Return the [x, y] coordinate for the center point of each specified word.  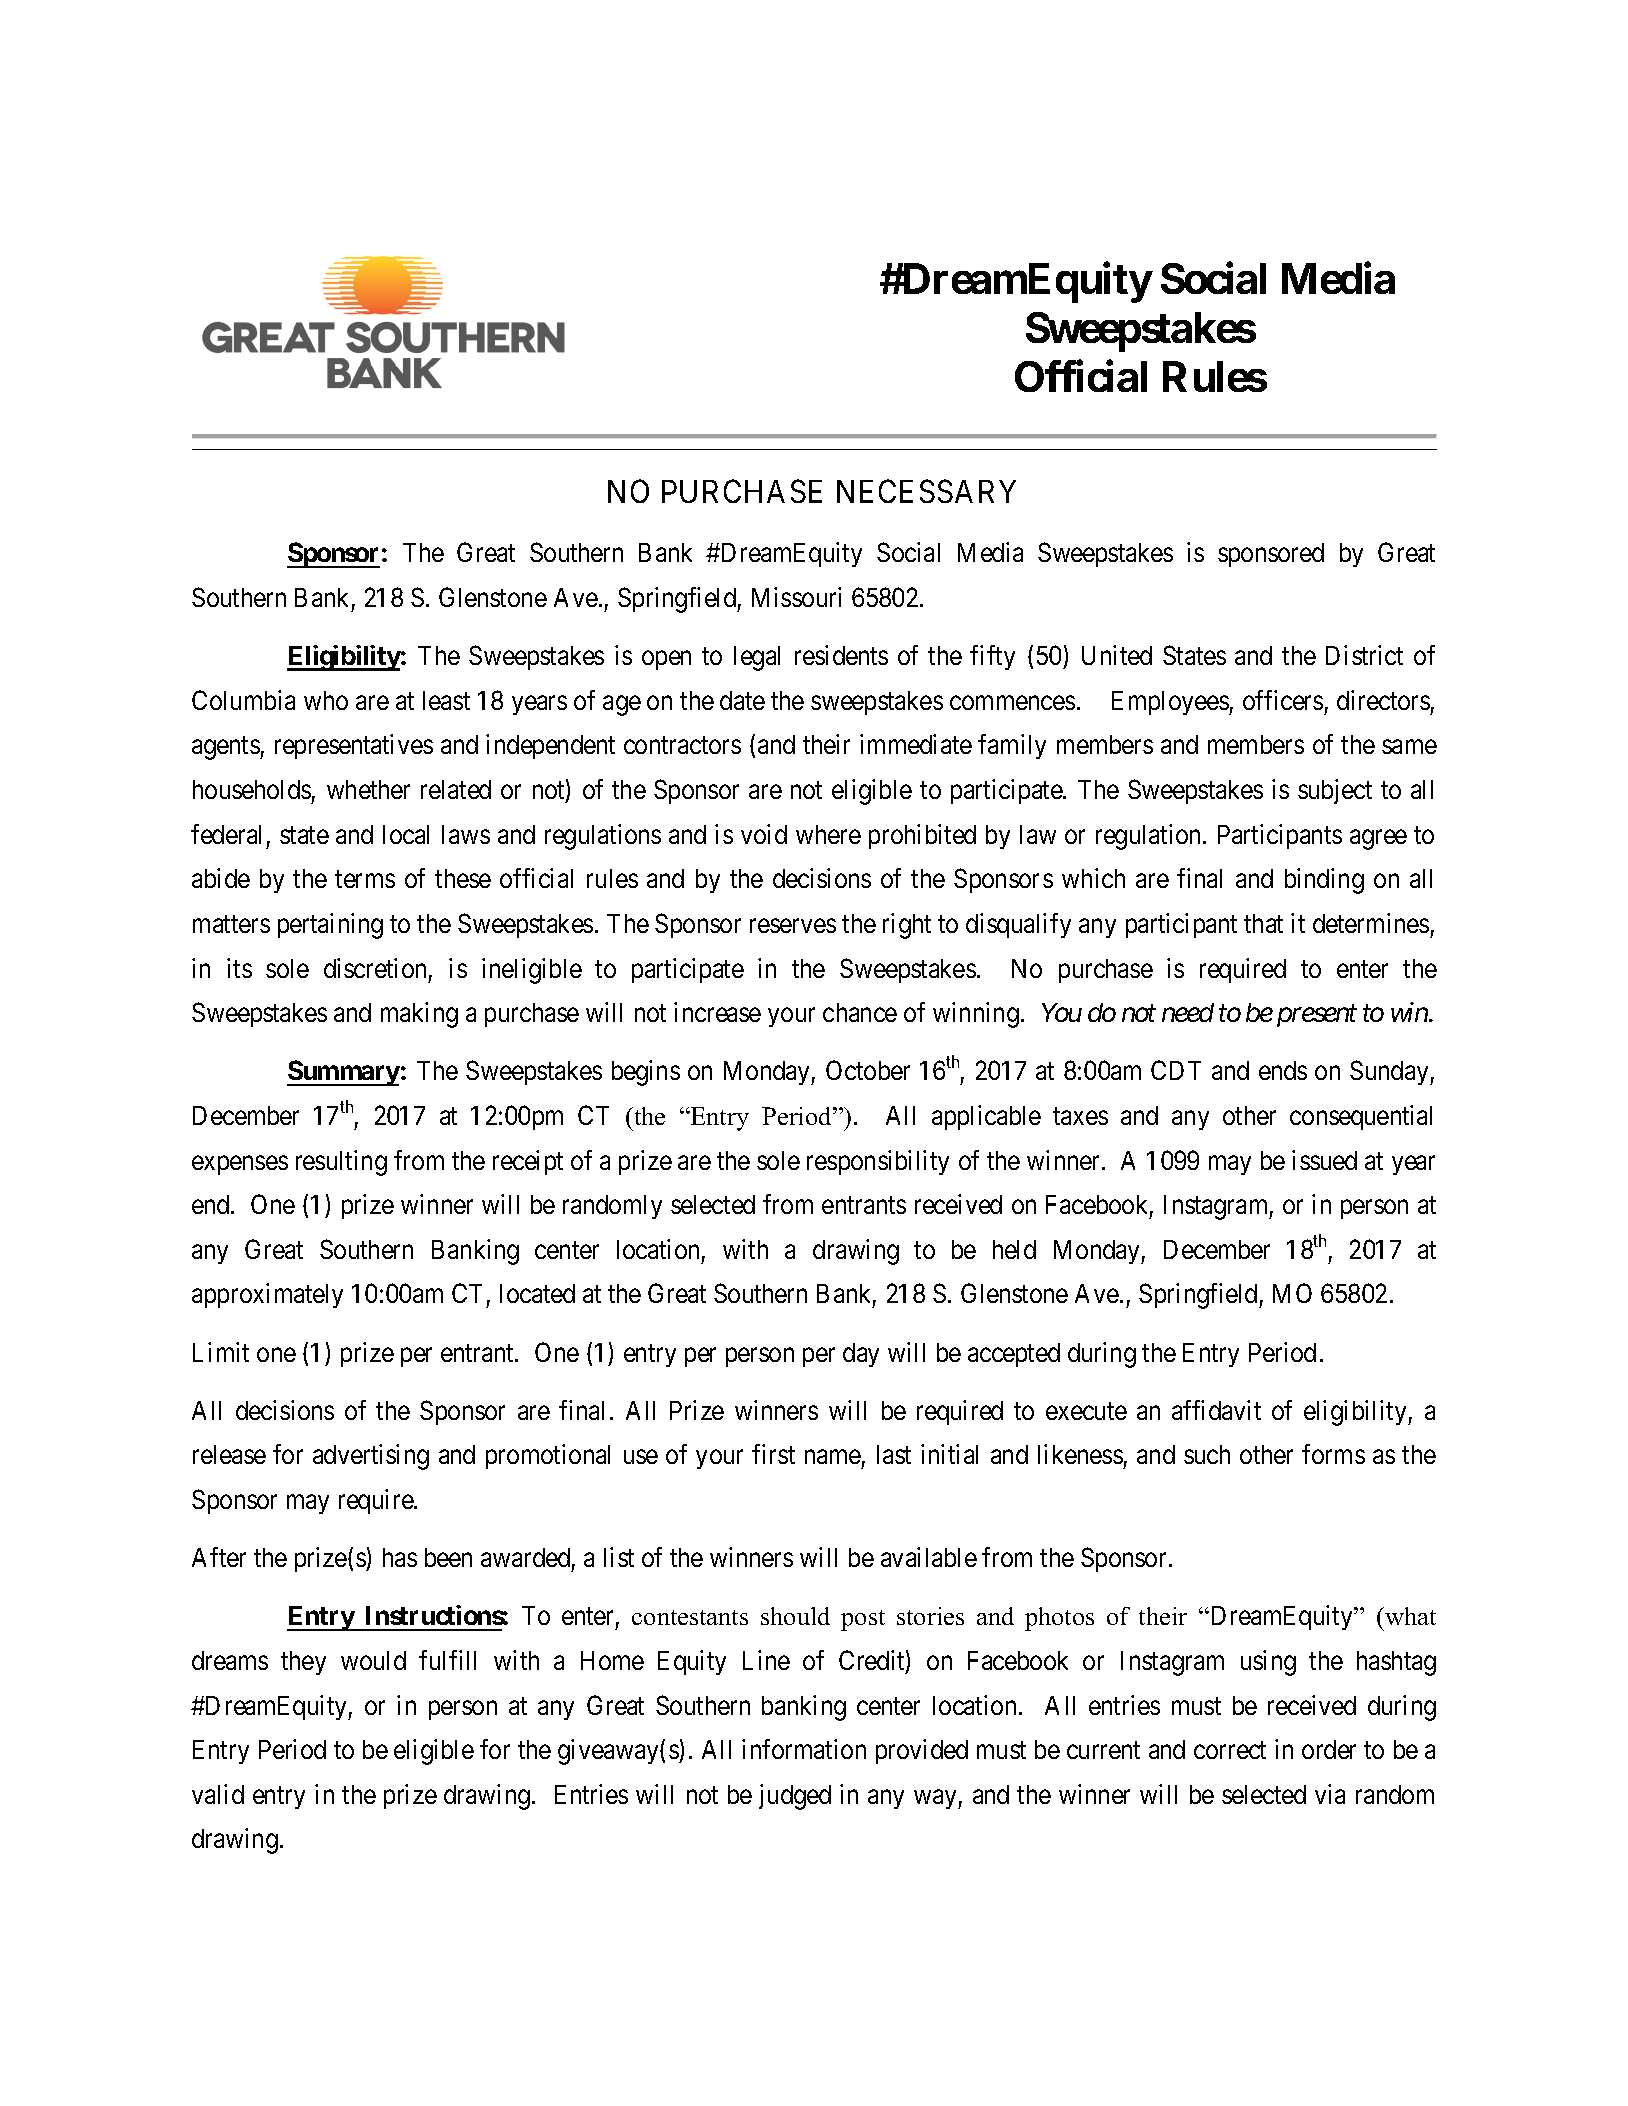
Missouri [796, 597]
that [1263, 923]
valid [218, 1794]
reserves [793, 926]
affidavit [1216, 1410]
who [326, 700]
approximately [267, 1295]
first [773, 1454]
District [1364, 655]
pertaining [330, 926]
